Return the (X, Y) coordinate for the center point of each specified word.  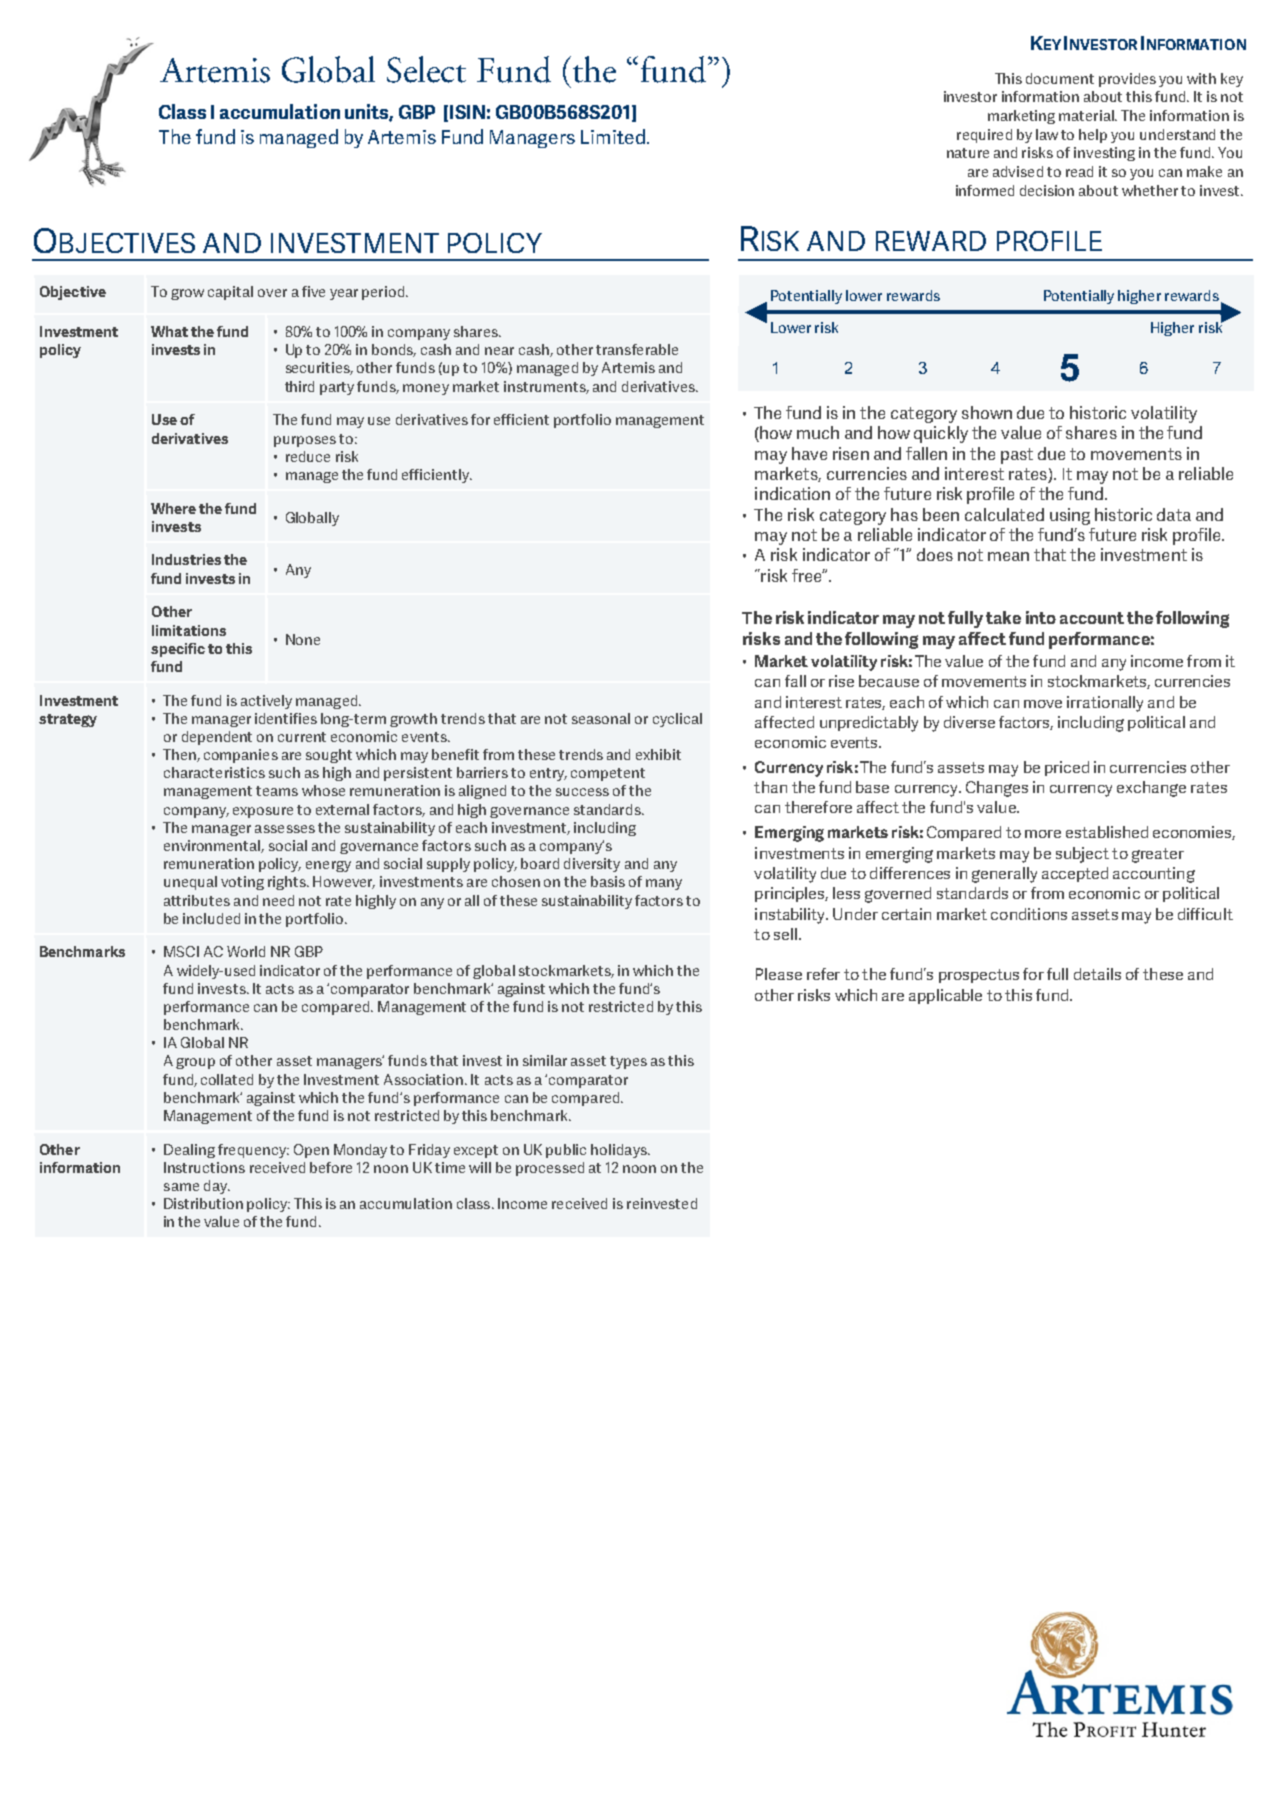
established (1107, 832)
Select (426, 69)
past (1017, 456)
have (809, 453)
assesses (285, 829)
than (770, 787)
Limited (613, 136)
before (331, 1167)
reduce (308, 456)
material (1088, 115)
